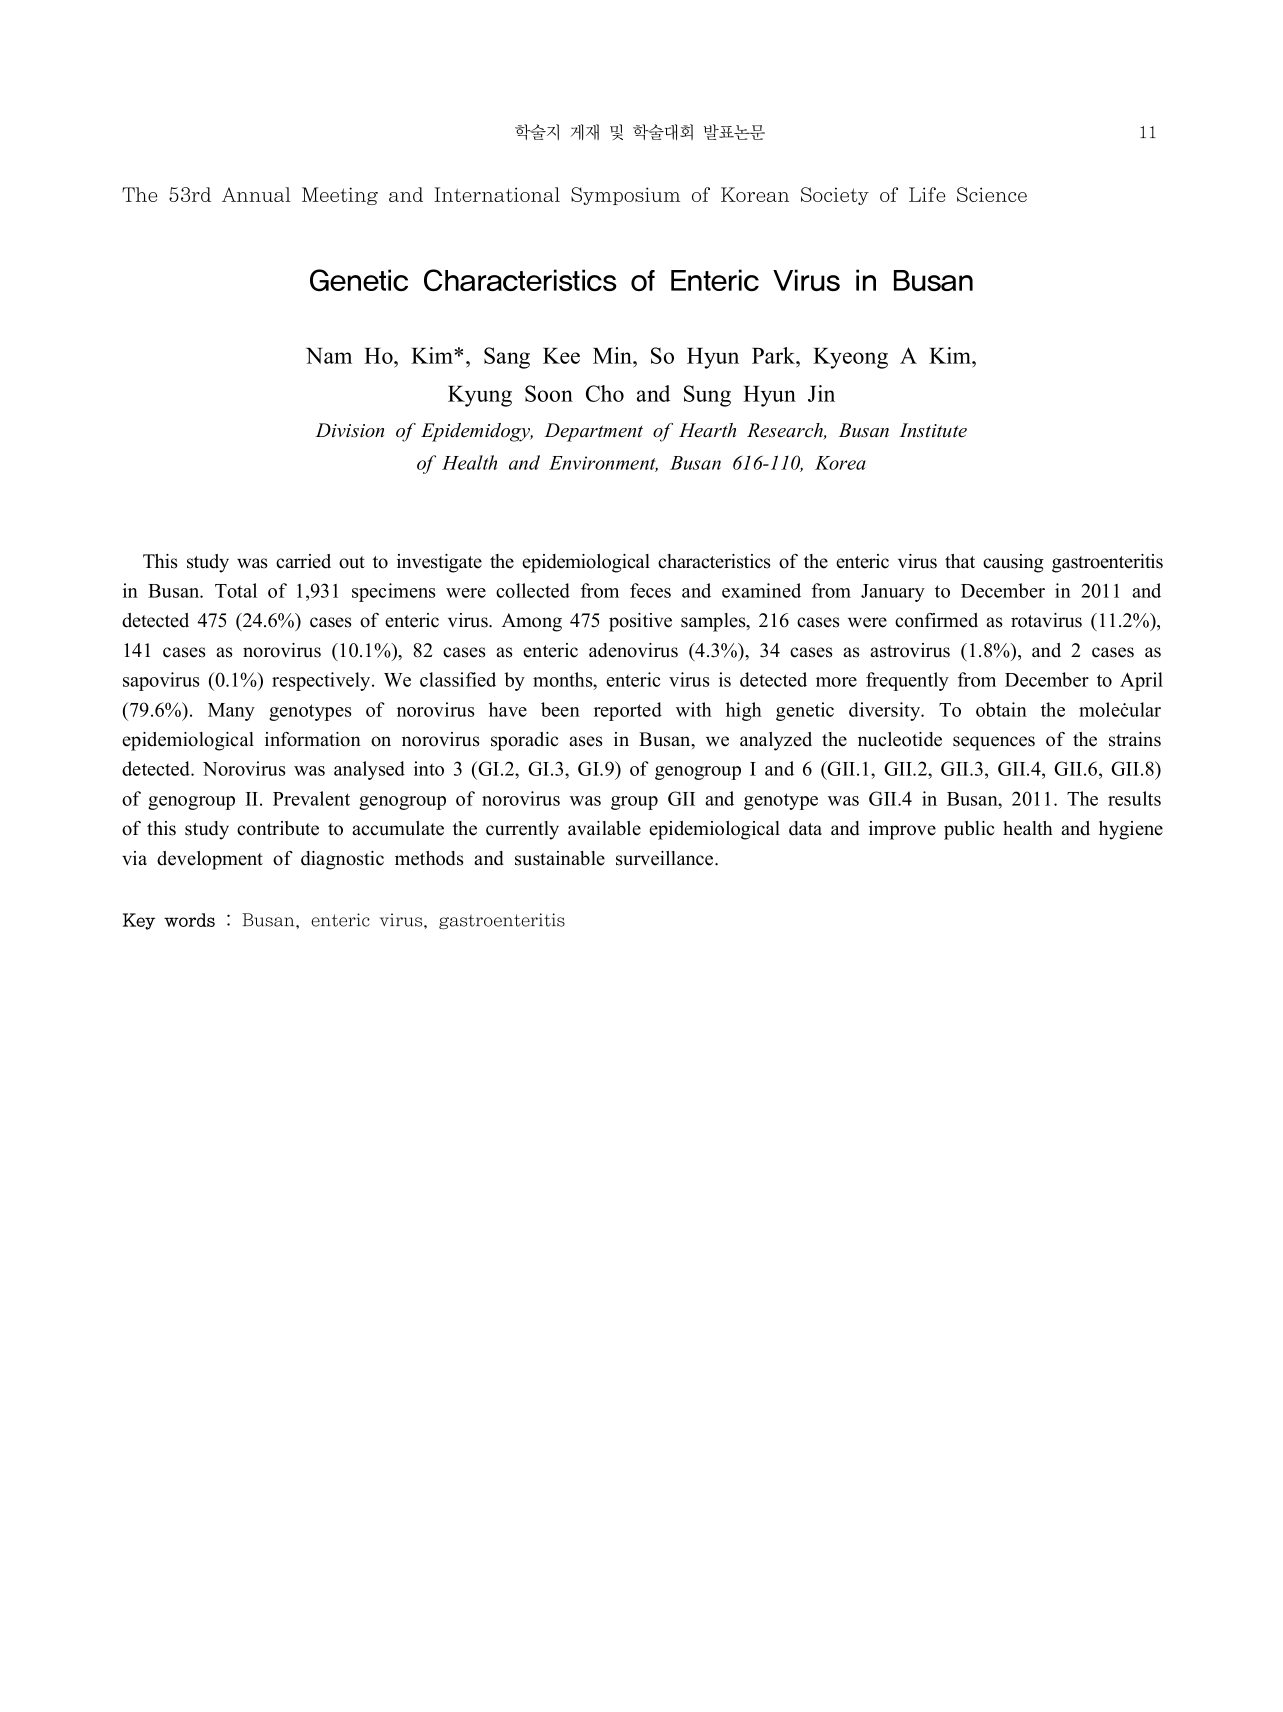 The height and width of the screenshot is (1712, 1283). What do you see at coordinates (933, 430) in the screenshot?
I see `Institute` at bounding box center [933, 430].
